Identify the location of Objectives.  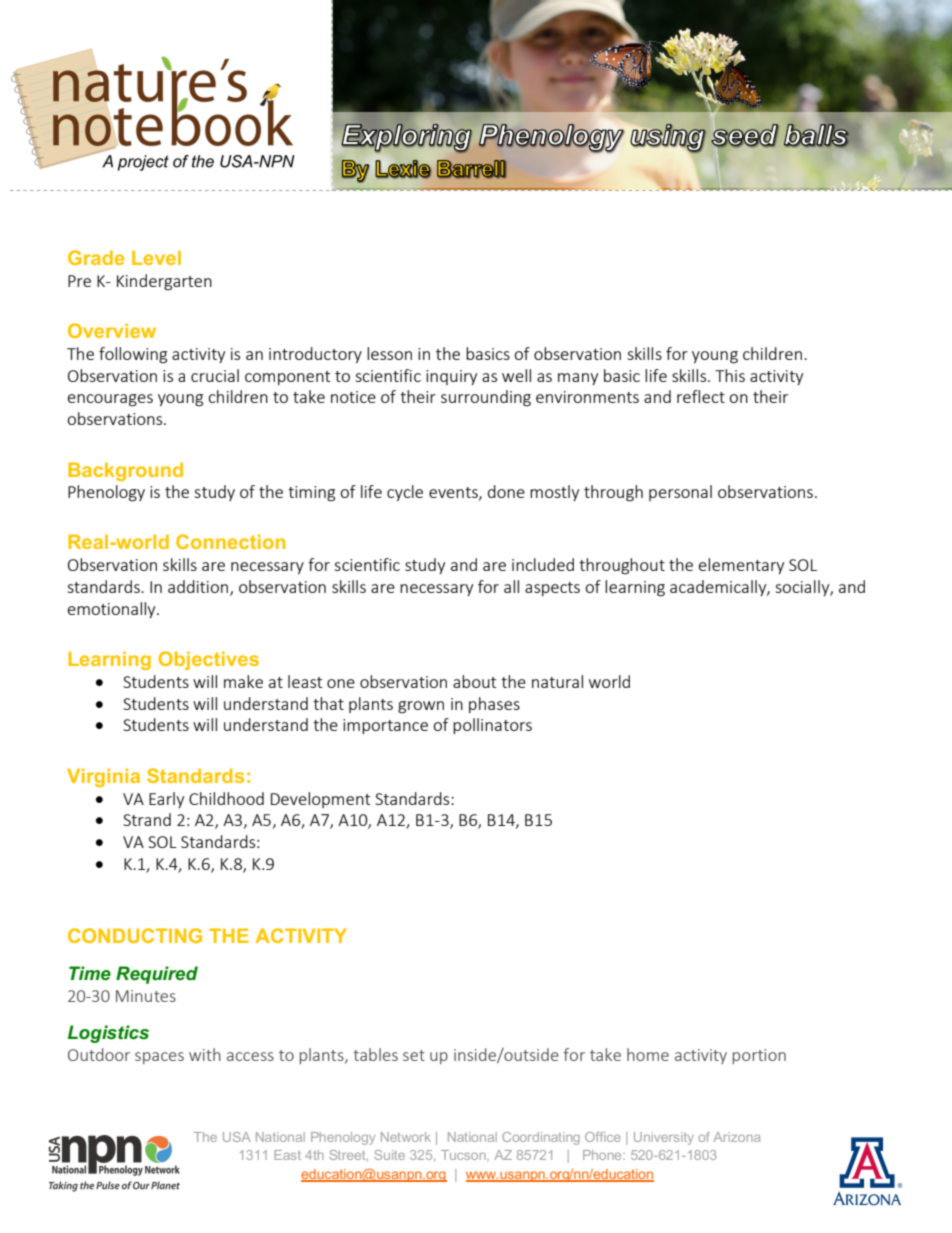
(208, 660).
